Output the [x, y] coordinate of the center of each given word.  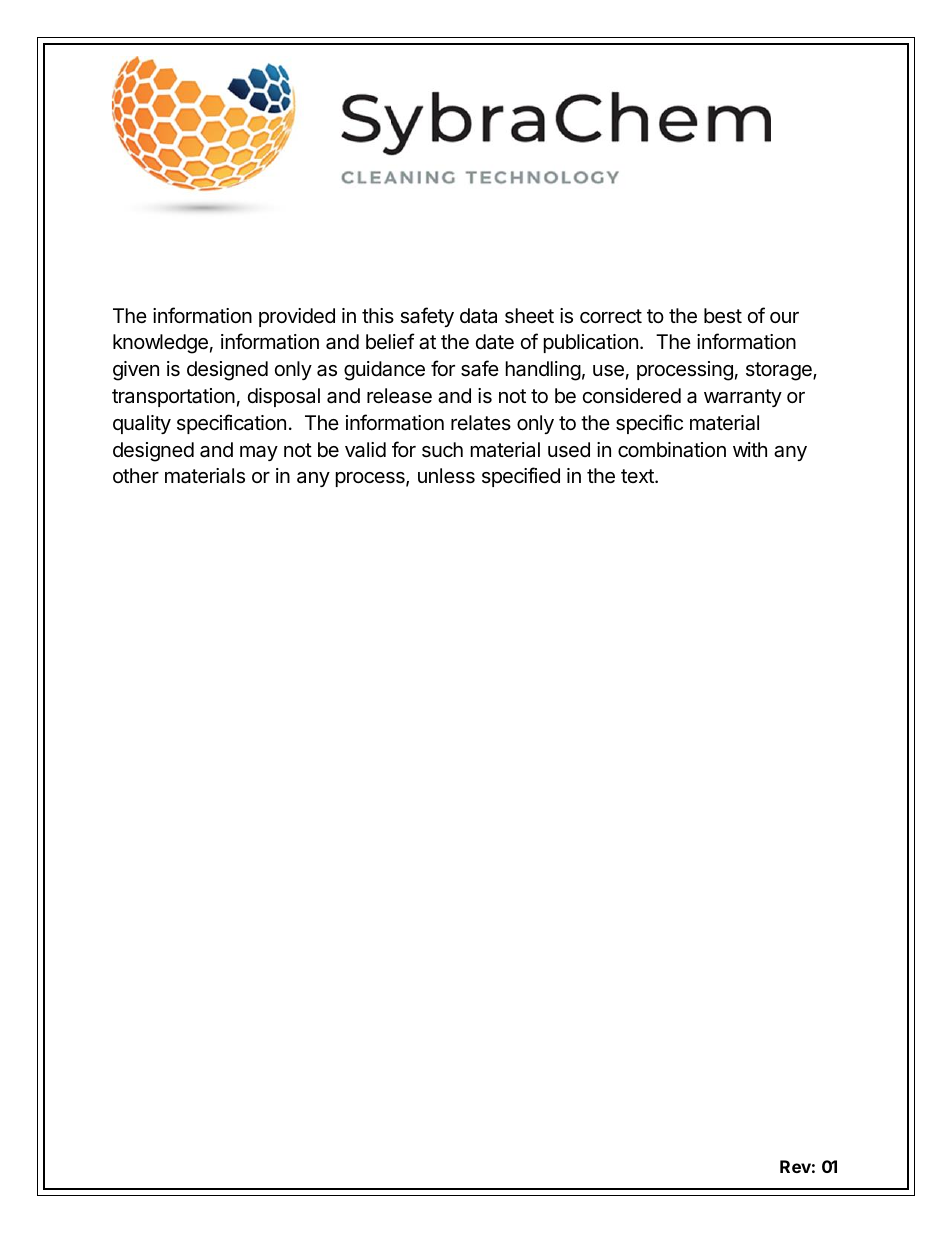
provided [297, 317]
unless [446, 476]
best [723, 316]
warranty [743, 398]
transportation [173, 397]
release [399, 396]
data [478, 315]
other [136, 475]
